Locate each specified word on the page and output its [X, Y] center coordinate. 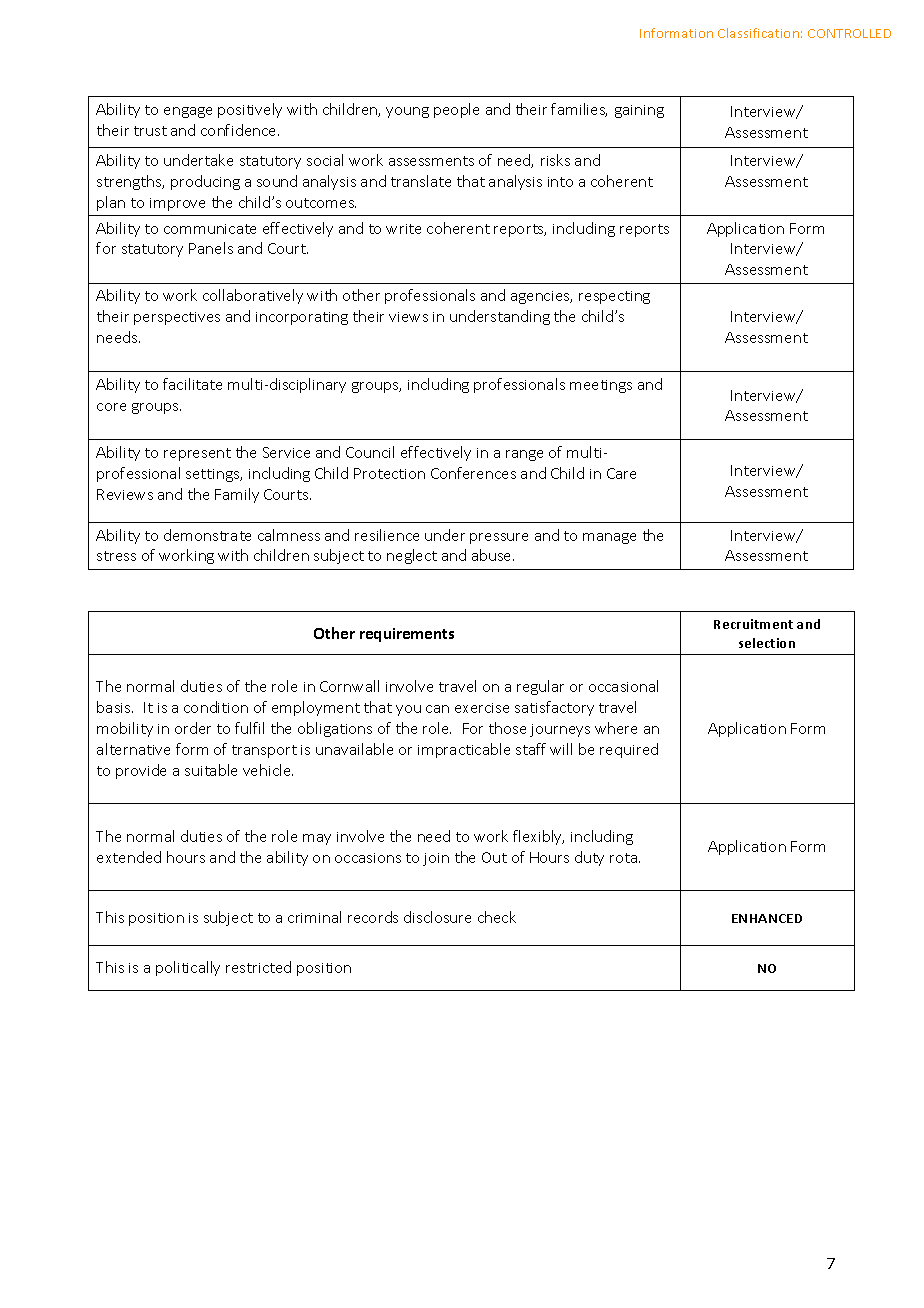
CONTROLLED [849, 33]
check [497, 917]
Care [621, 473]
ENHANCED [767, 918]
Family [237, 495]
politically [188, 968]
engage [188, 112]
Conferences [473, 473]
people [456, 110]
